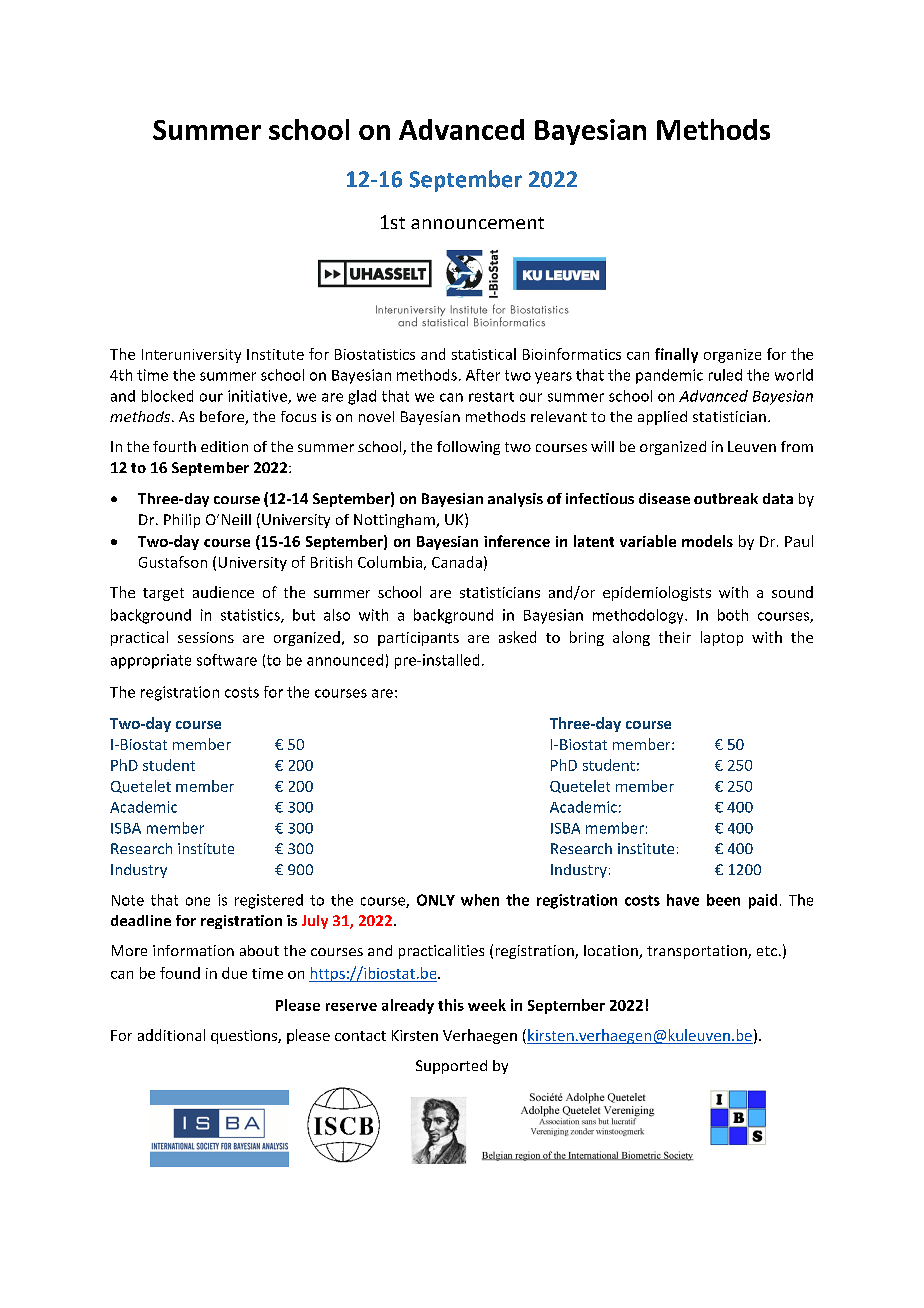  Describe the element at coordinates (227, 660) in the screenshot. I see `software` at that location.
